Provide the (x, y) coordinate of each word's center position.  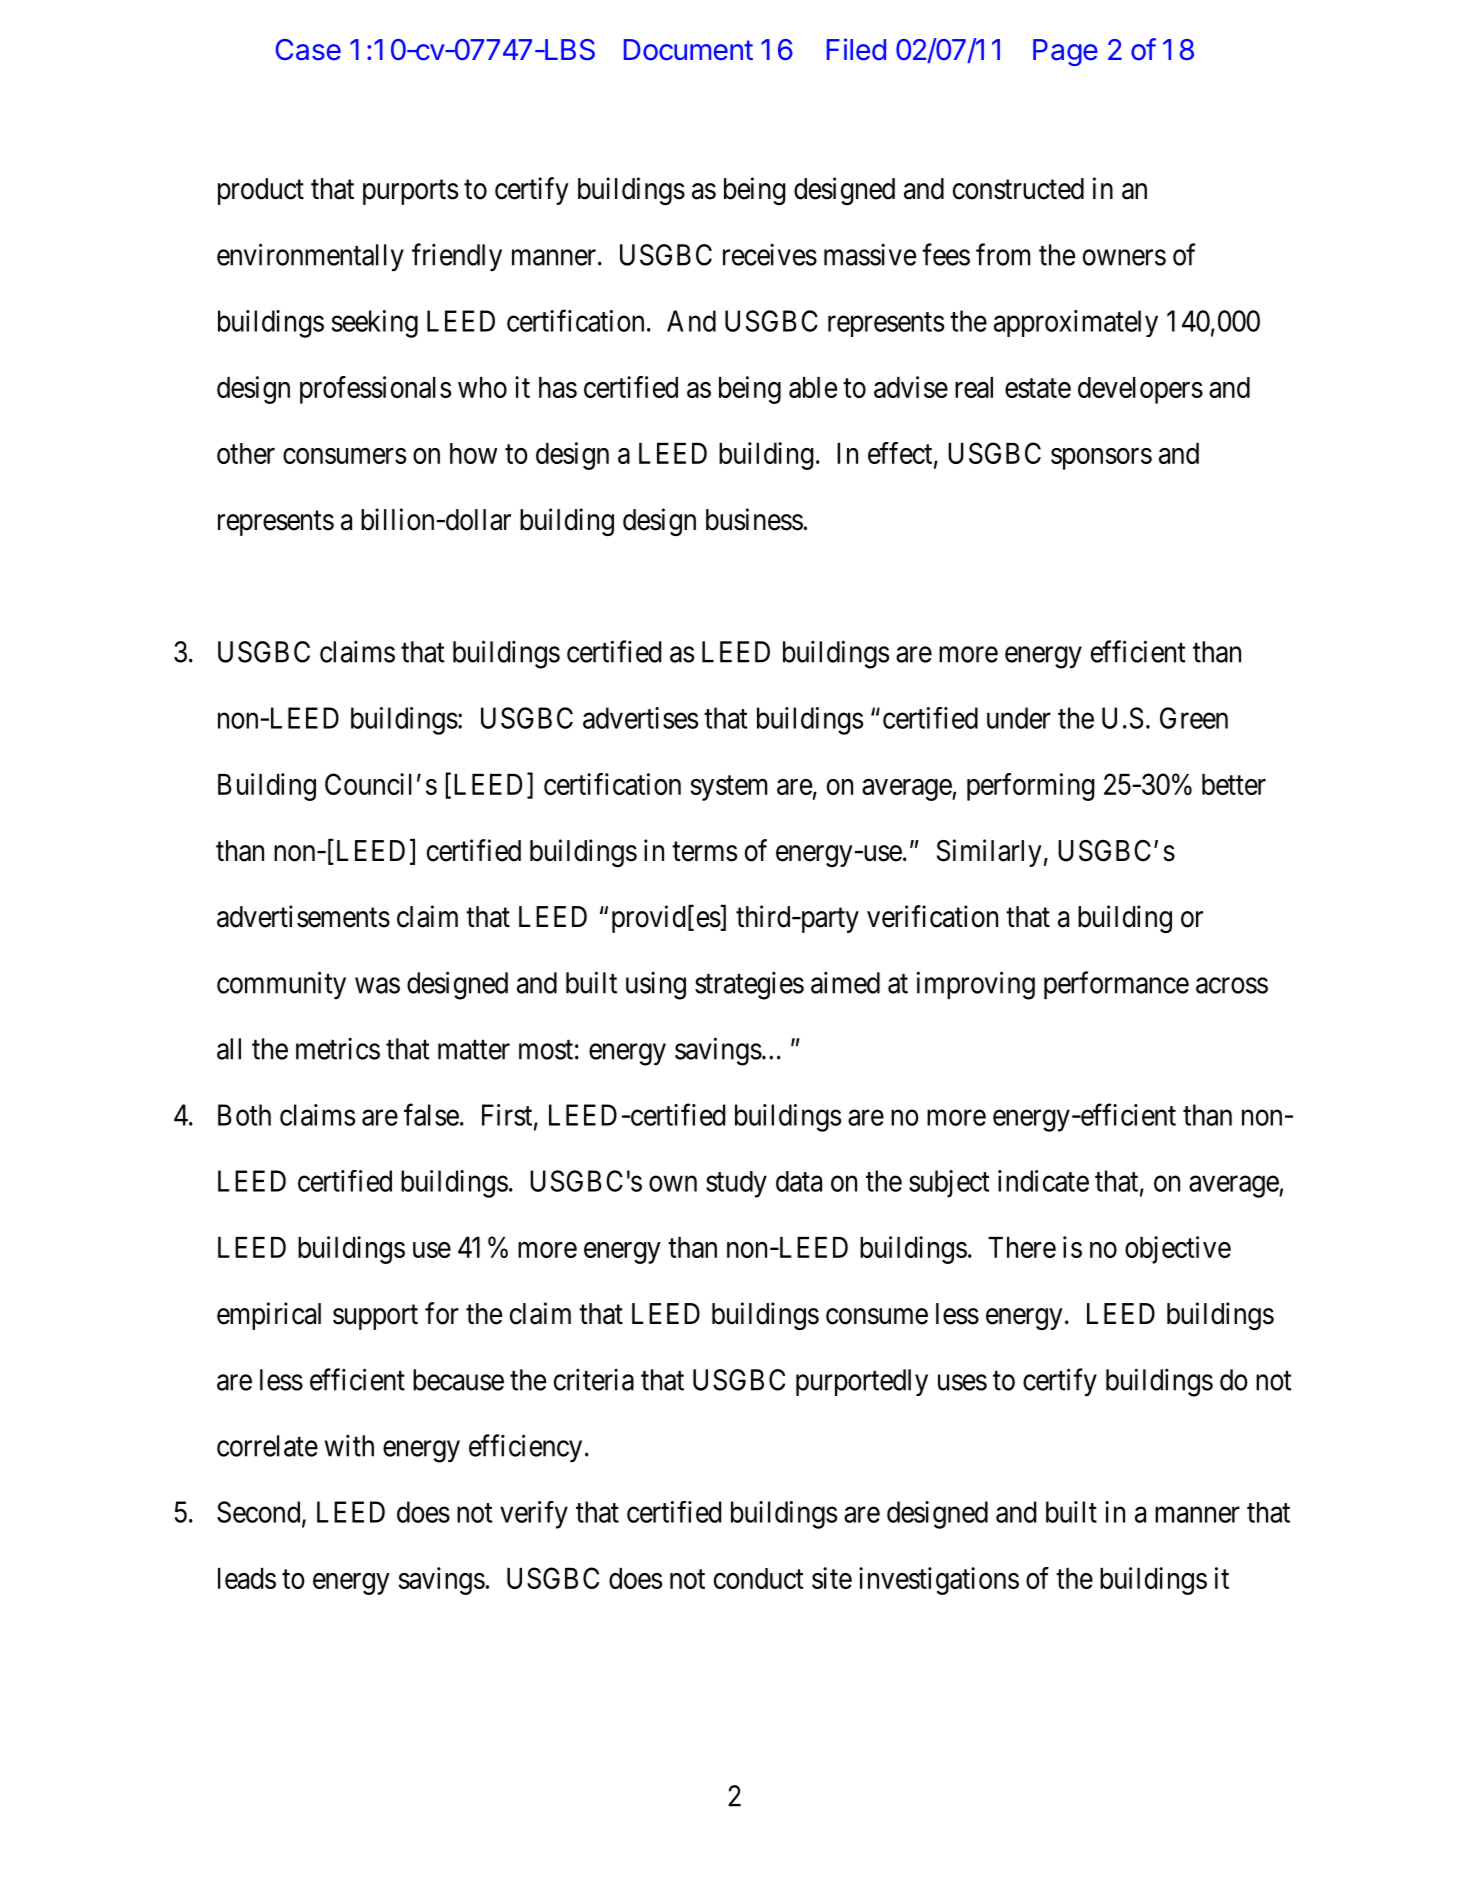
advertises (640, 718)
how (473, 453)
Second (260, 1513)
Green (1194, 718)
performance (1116, 985)
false (431, 1114)
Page (1065, 52)
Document (688, 50)
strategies (749, 985)
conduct (759, 1578)
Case (308, 50)
